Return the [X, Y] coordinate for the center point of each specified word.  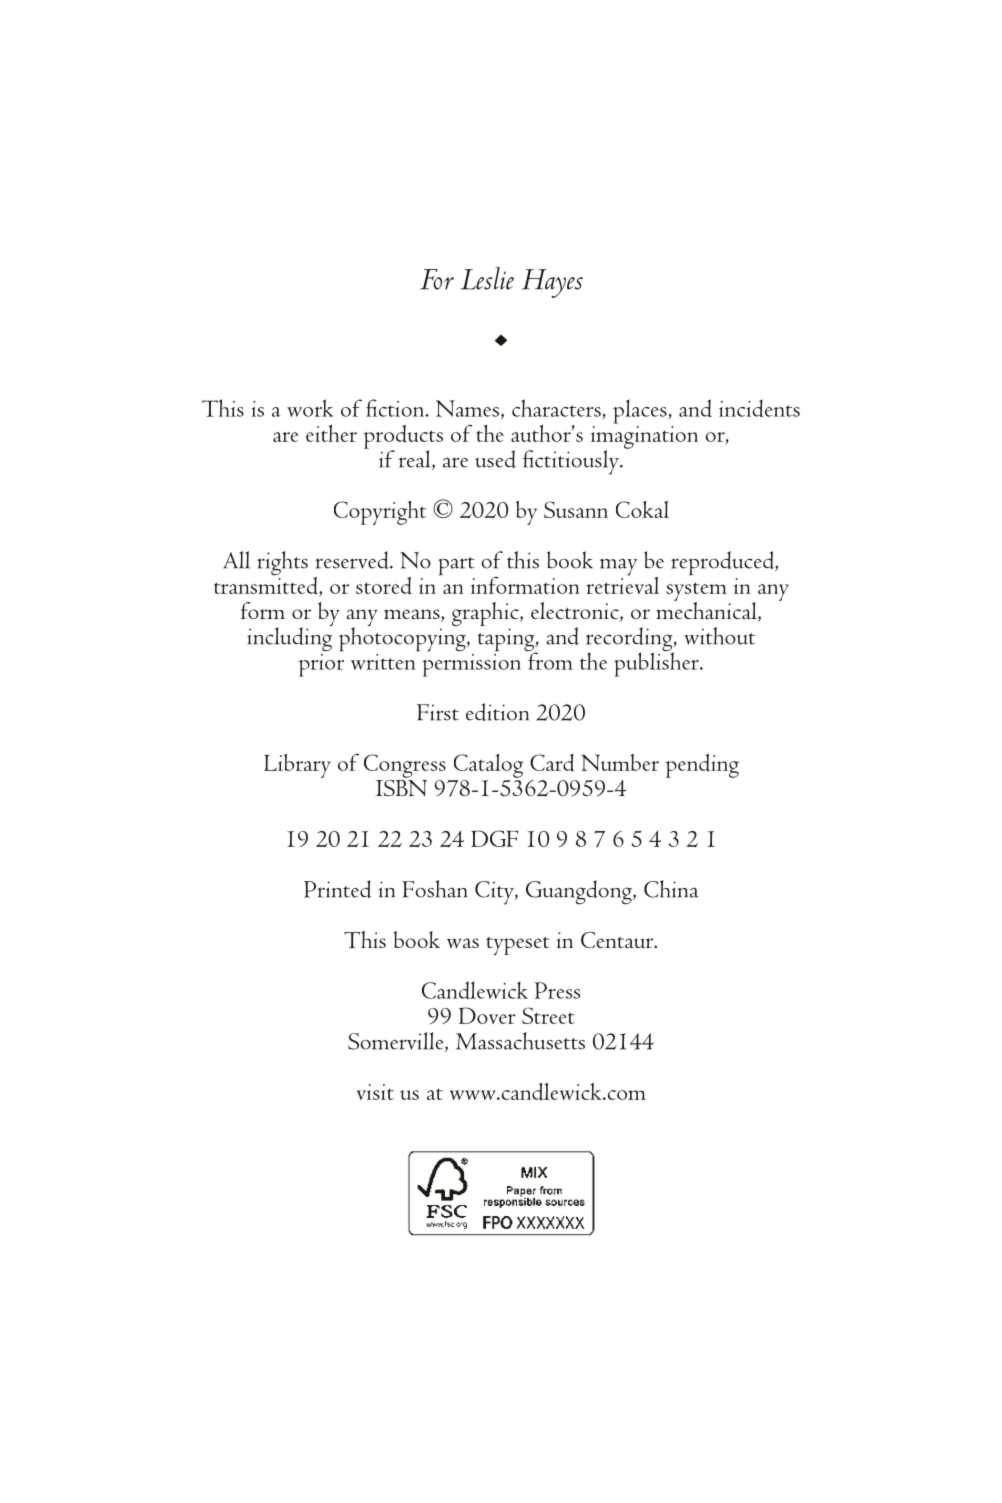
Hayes [552, 283]
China [671, 889]
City [495, 893]
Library [297, 766]
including [290, 638]
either [331, 433]
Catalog [488, 766]
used [495, 459]
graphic [486, 614]
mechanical [707, 610]
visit [375, 1092]
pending [702, 766]
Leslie [487, 278]
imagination [644, 438]
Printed [338, 889]
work [310, 408]
